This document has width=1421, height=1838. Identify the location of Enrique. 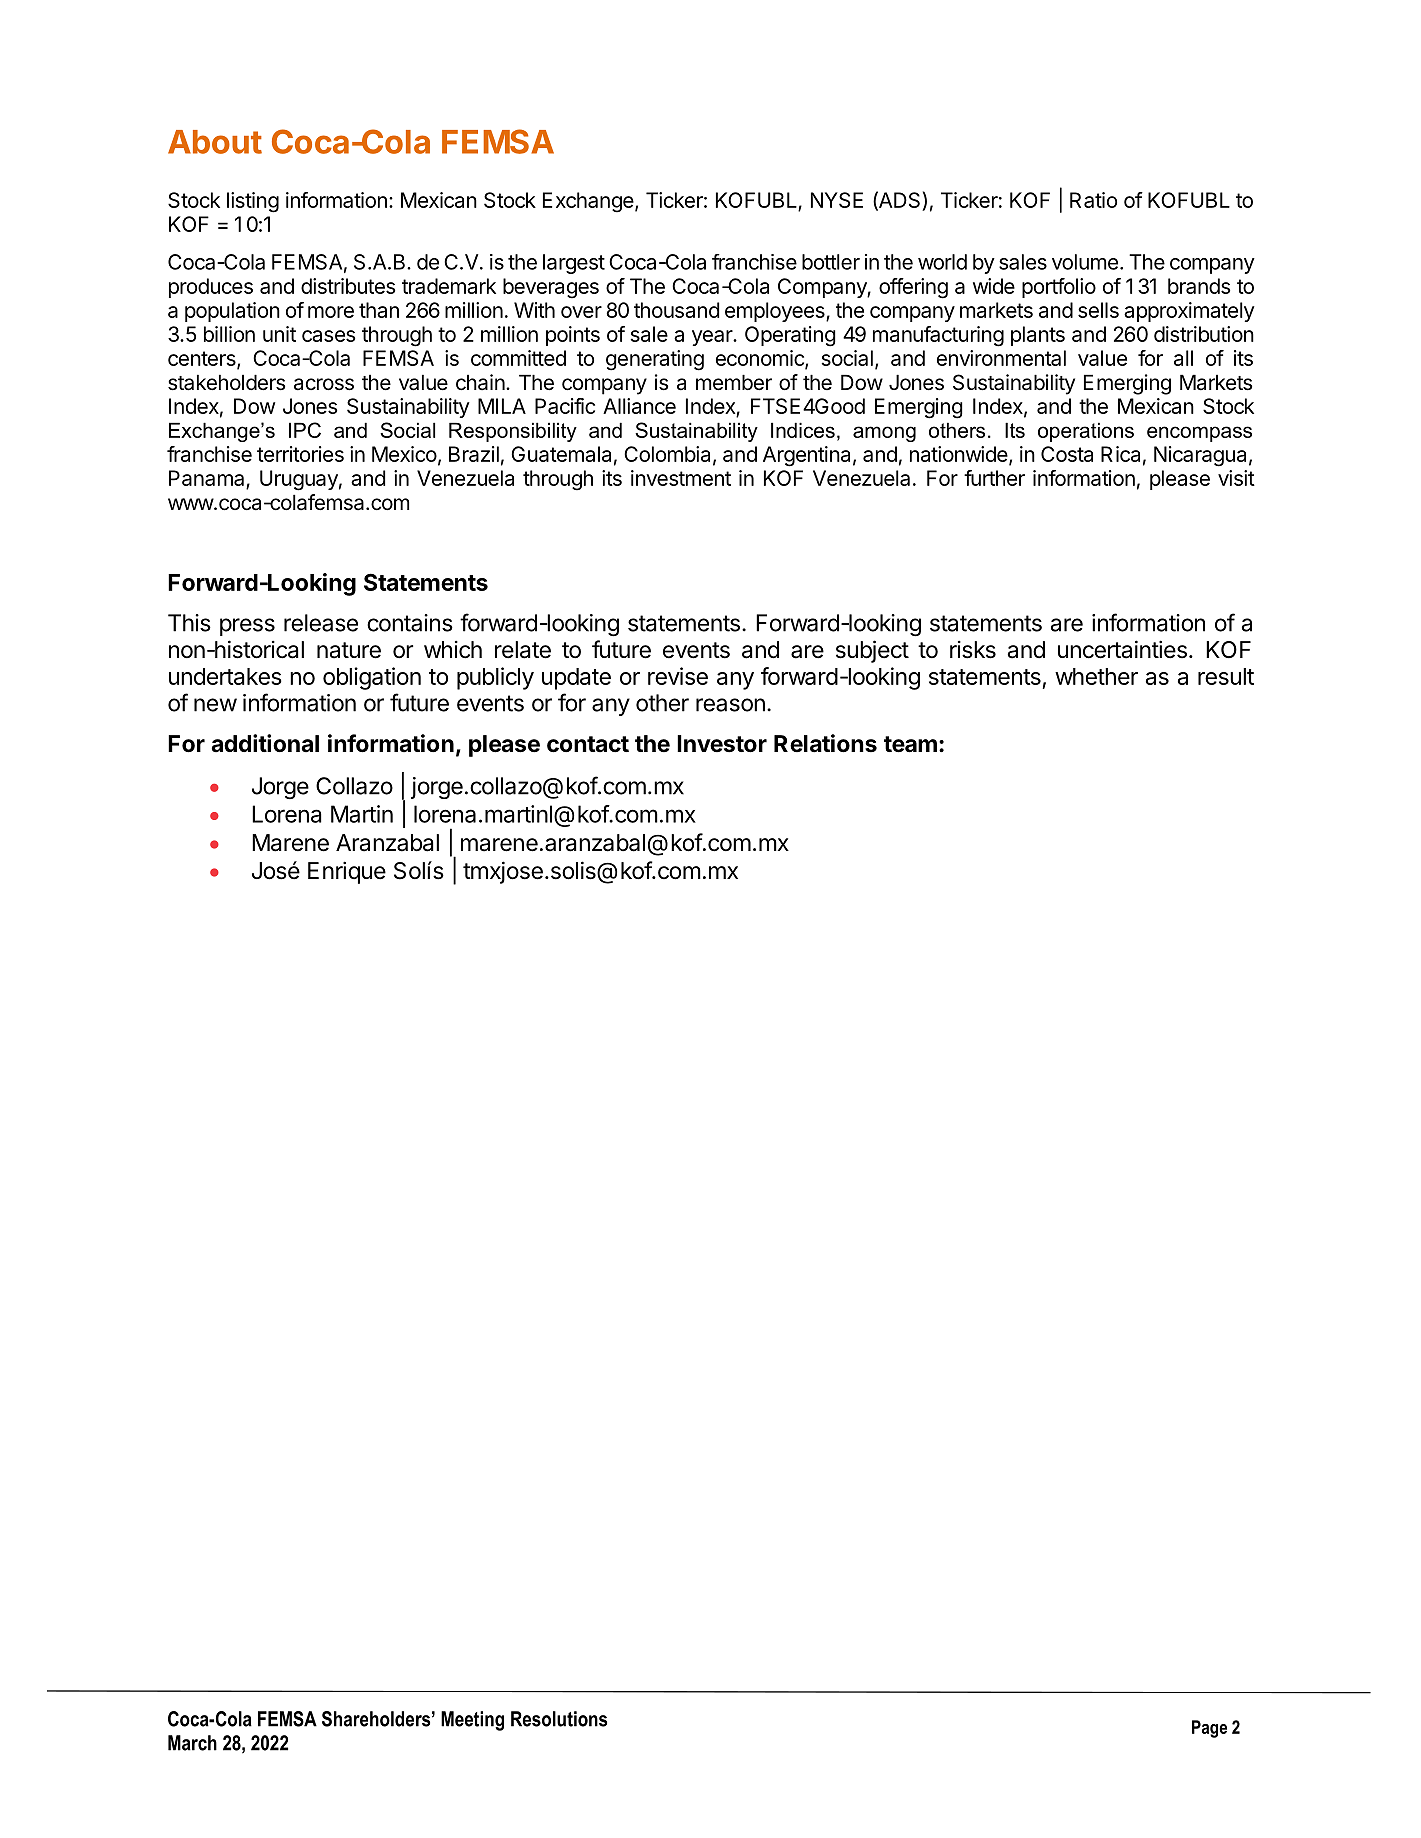
(347, 872).
